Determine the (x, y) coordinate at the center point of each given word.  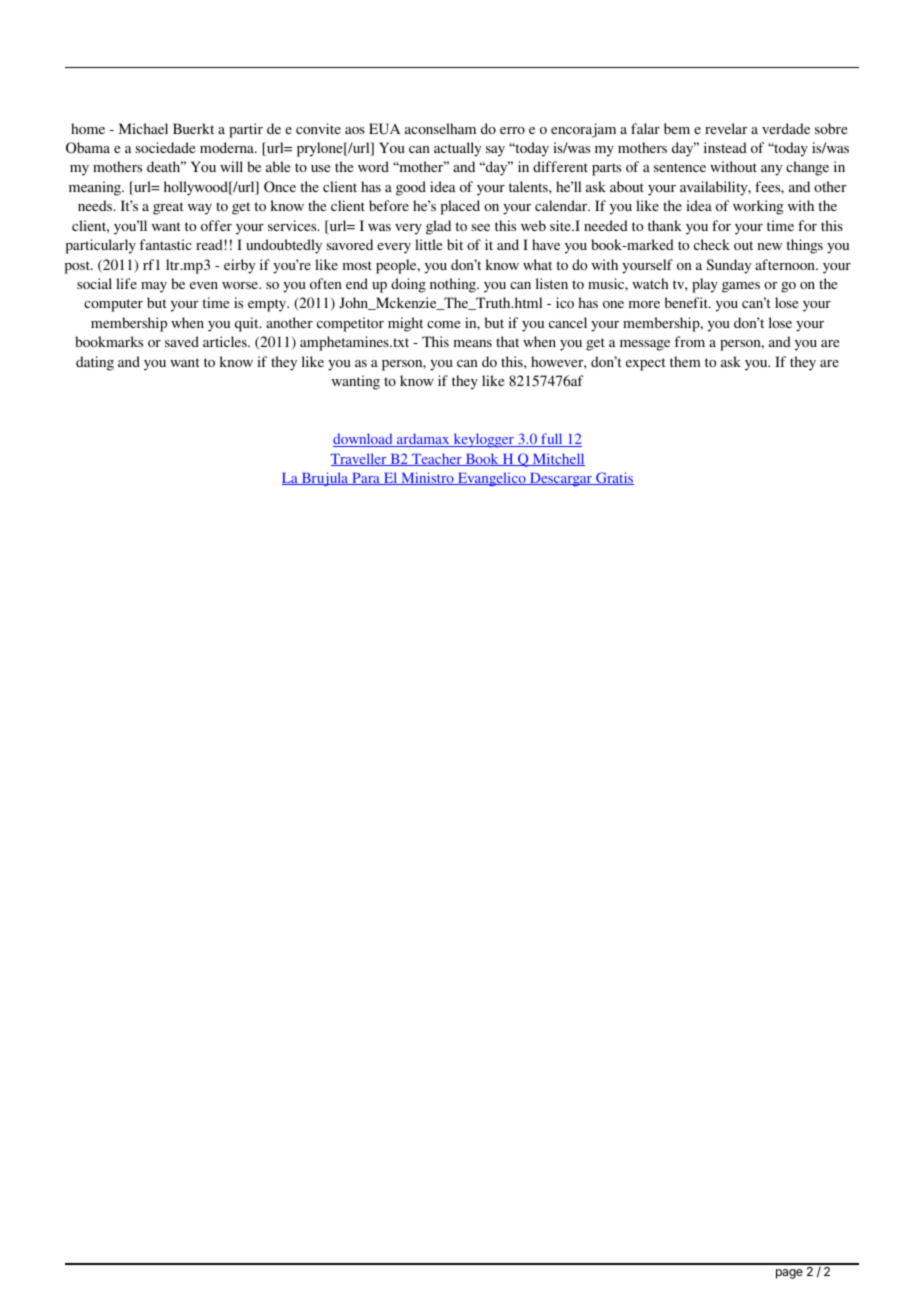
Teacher (437, 459)
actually (457, 149)
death (165, 166)
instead (725, 147)
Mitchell (557, 459)
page (789, 1274)
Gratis (614, 478)
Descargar (561, 480)
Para (366, 479)
